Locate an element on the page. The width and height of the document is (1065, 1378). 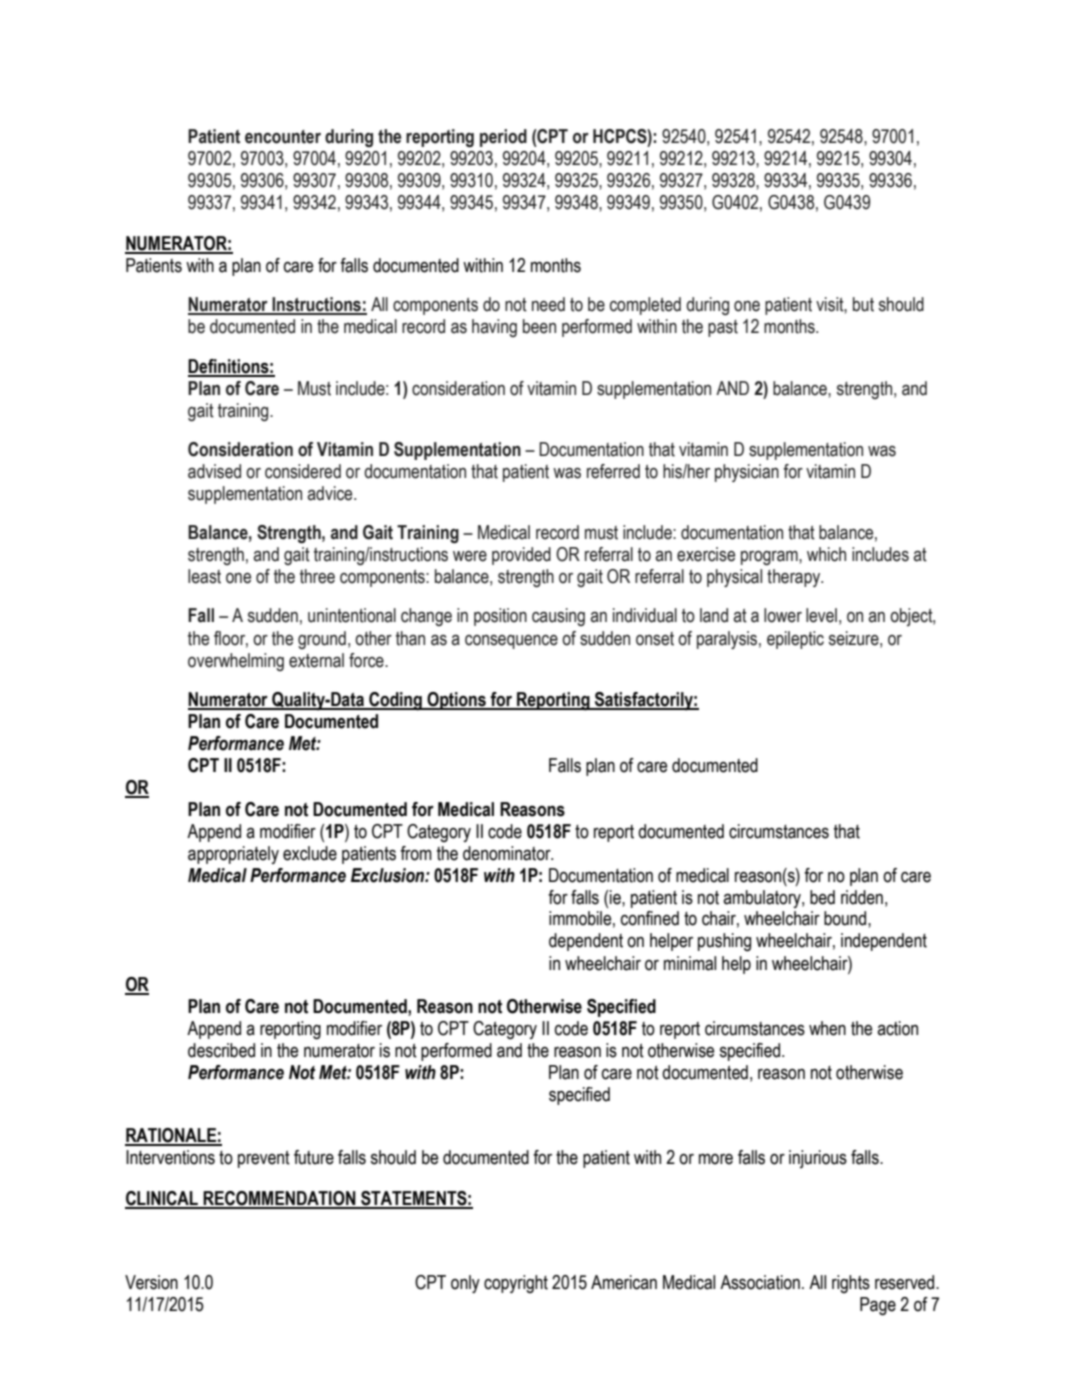
Options is located at coordinates (456, 701).
